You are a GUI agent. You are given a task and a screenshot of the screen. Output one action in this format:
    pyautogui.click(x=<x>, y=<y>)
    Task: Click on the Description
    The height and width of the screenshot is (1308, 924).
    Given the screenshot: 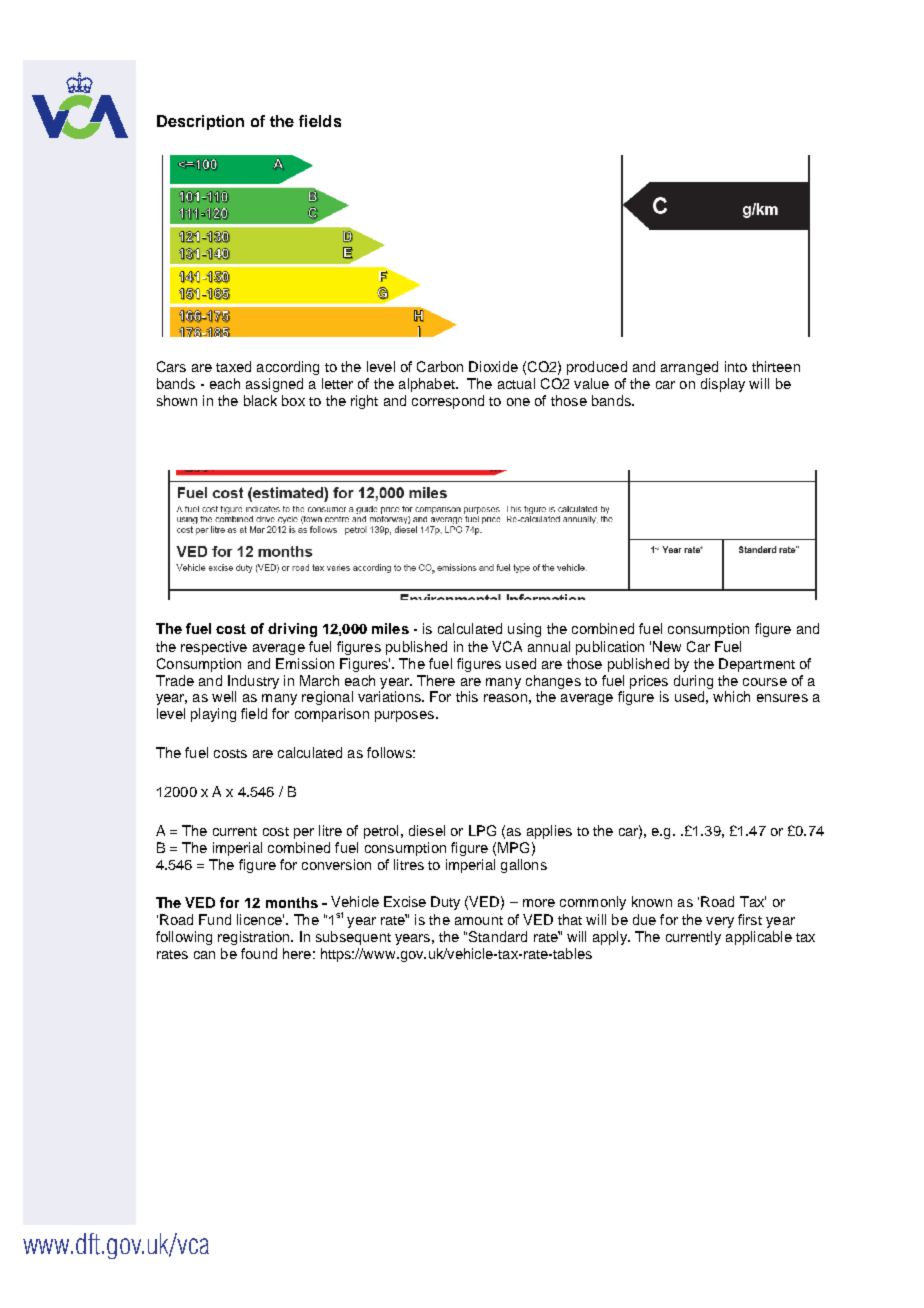 What is the action you would take?
    pyautogui.click(x=200, y=122)
